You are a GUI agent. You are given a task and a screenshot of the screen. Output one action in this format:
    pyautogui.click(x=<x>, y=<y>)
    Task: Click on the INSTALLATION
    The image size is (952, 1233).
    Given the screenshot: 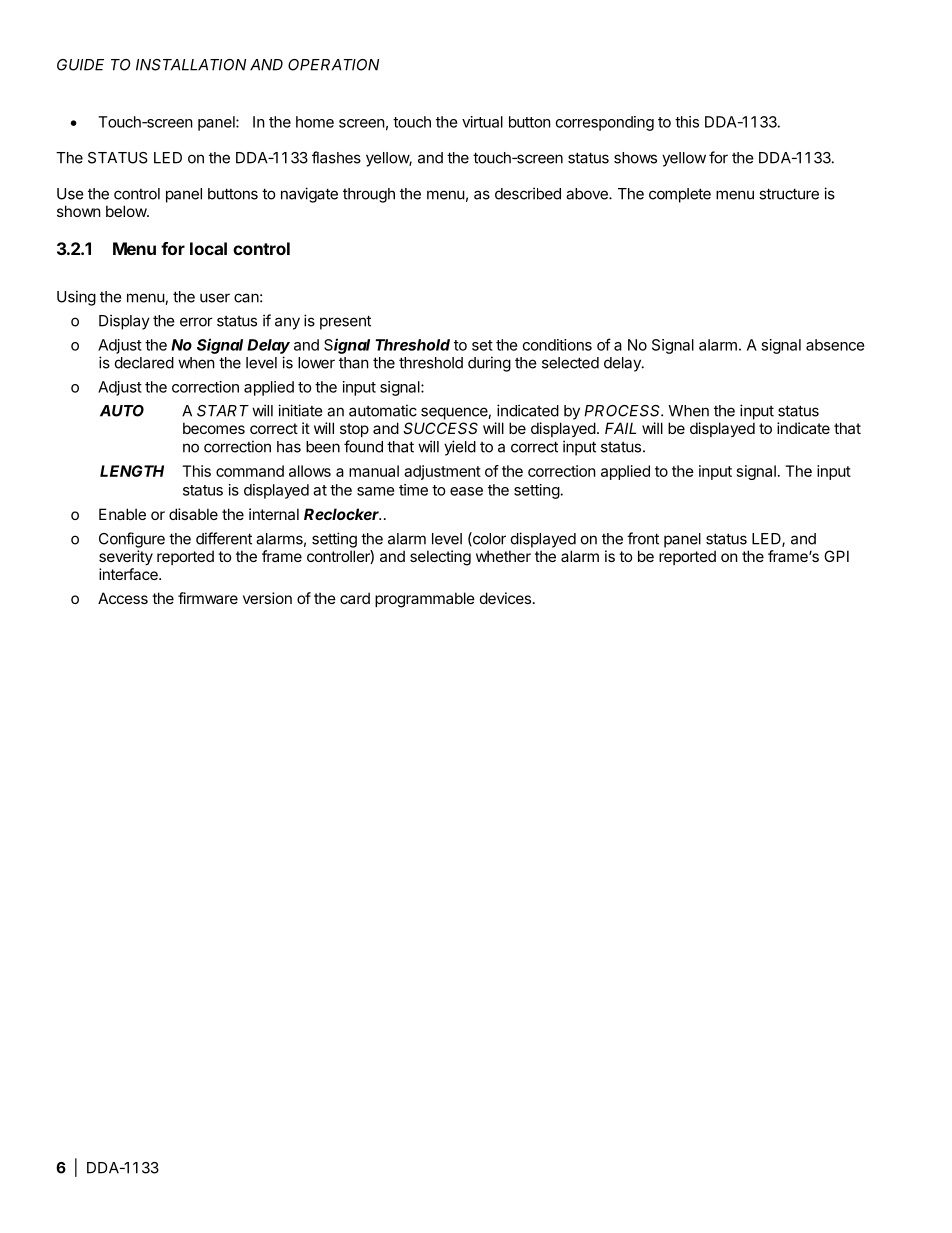 What is the action you would take?
    pyautogui.click(x=191, y=65)
